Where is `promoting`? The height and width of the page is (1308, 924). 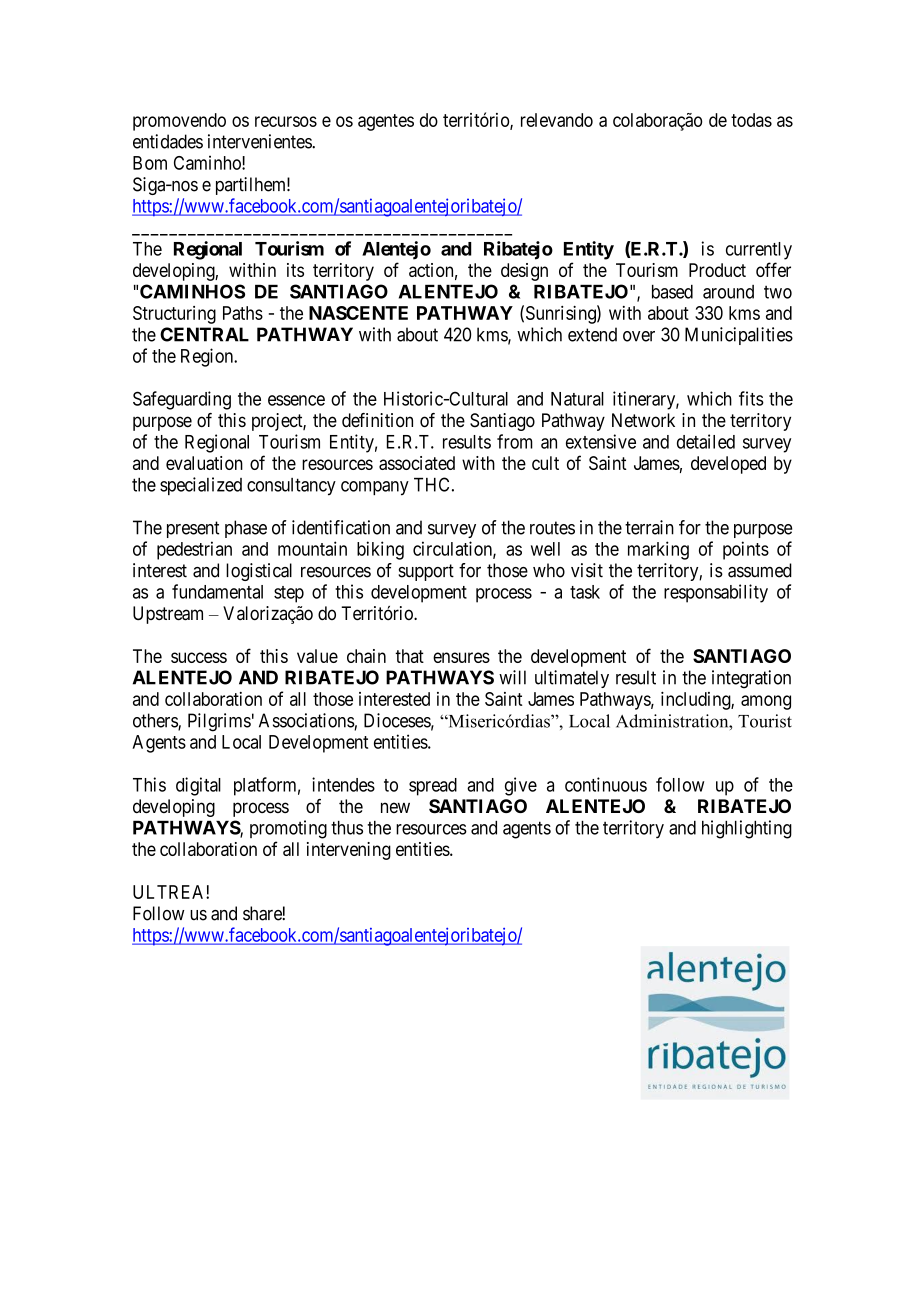 promoting is located at coordinates (288, 829).
